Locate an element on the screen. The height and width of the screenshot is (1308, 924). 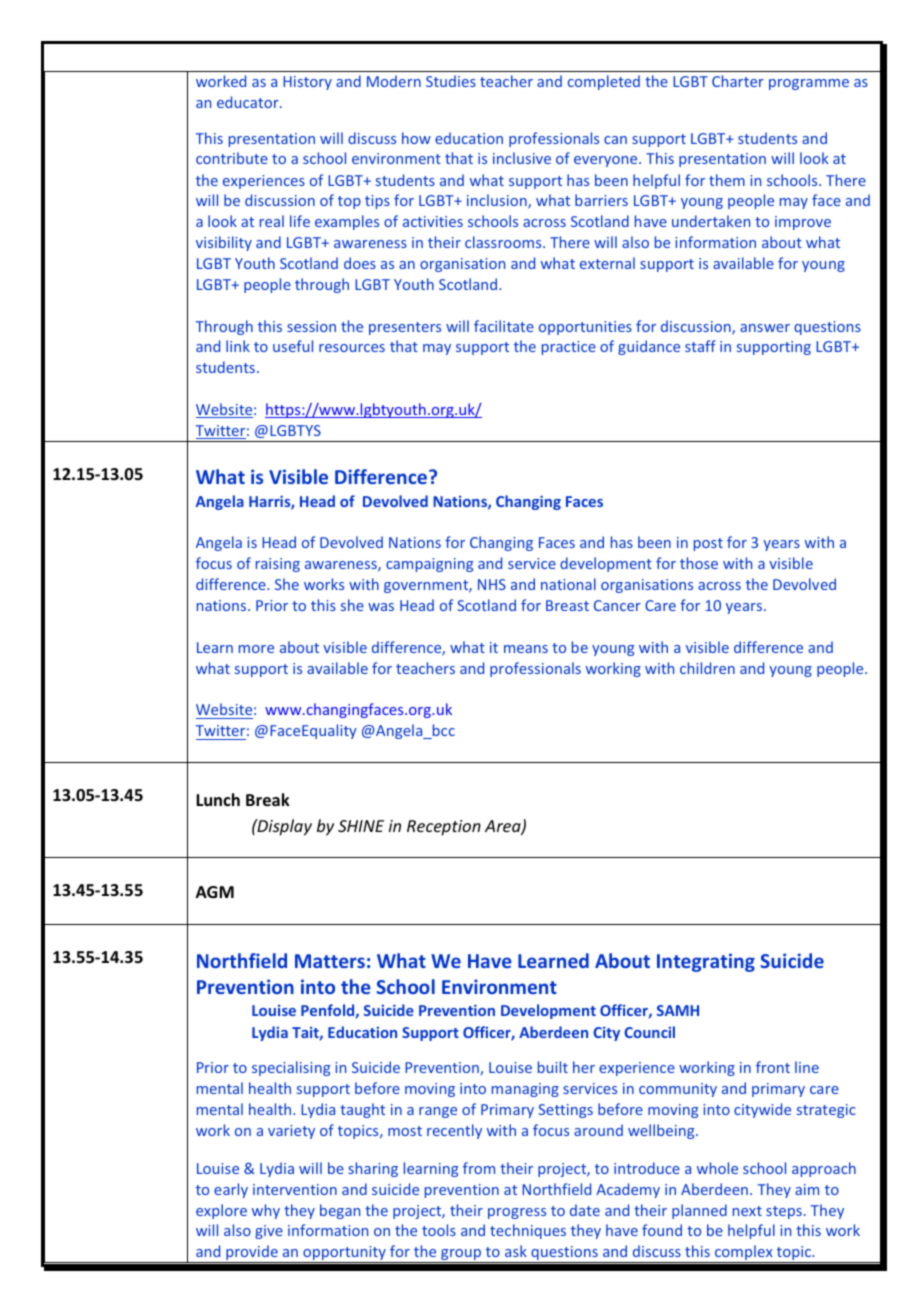
inclusive is located at coordinates (522, 158).
